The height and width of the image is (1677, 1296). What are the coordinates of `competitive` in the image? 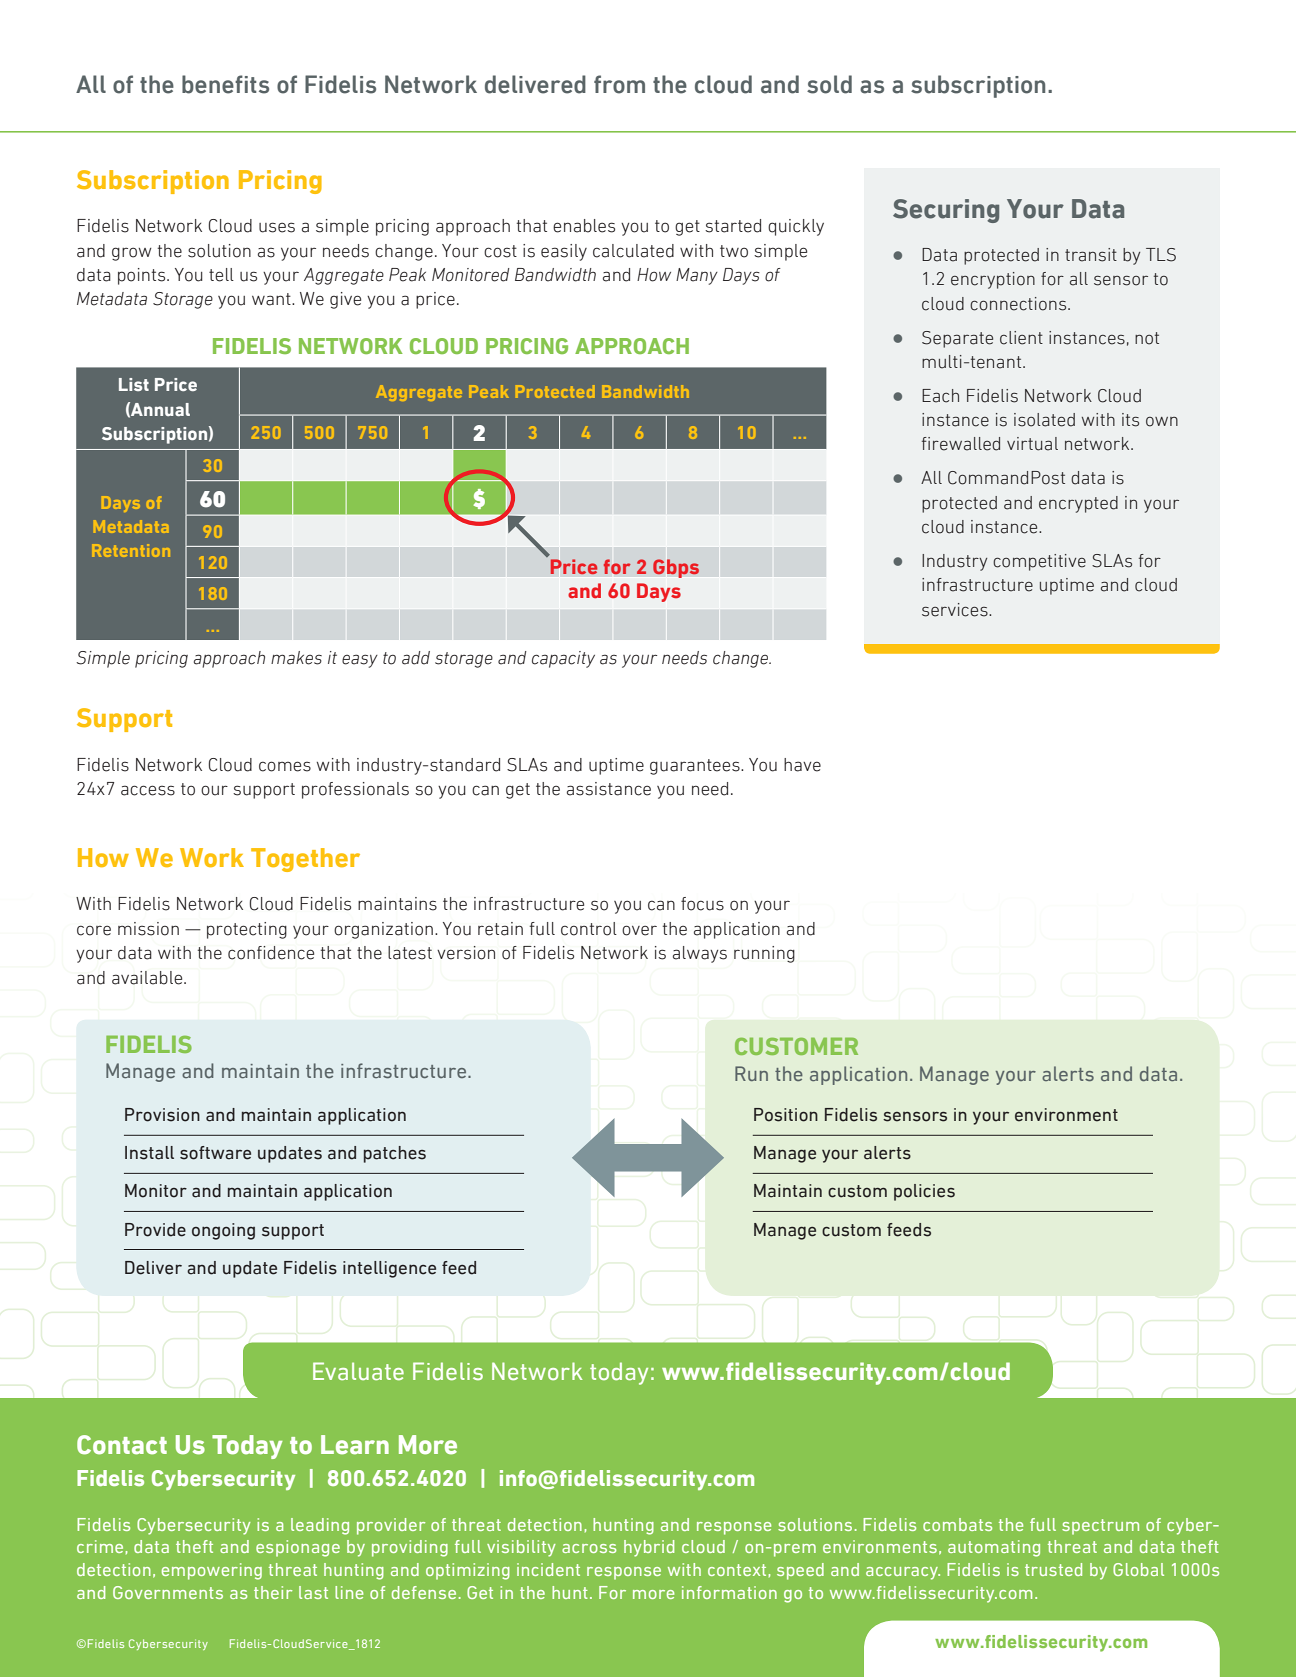 It's located at (1039, 562).
